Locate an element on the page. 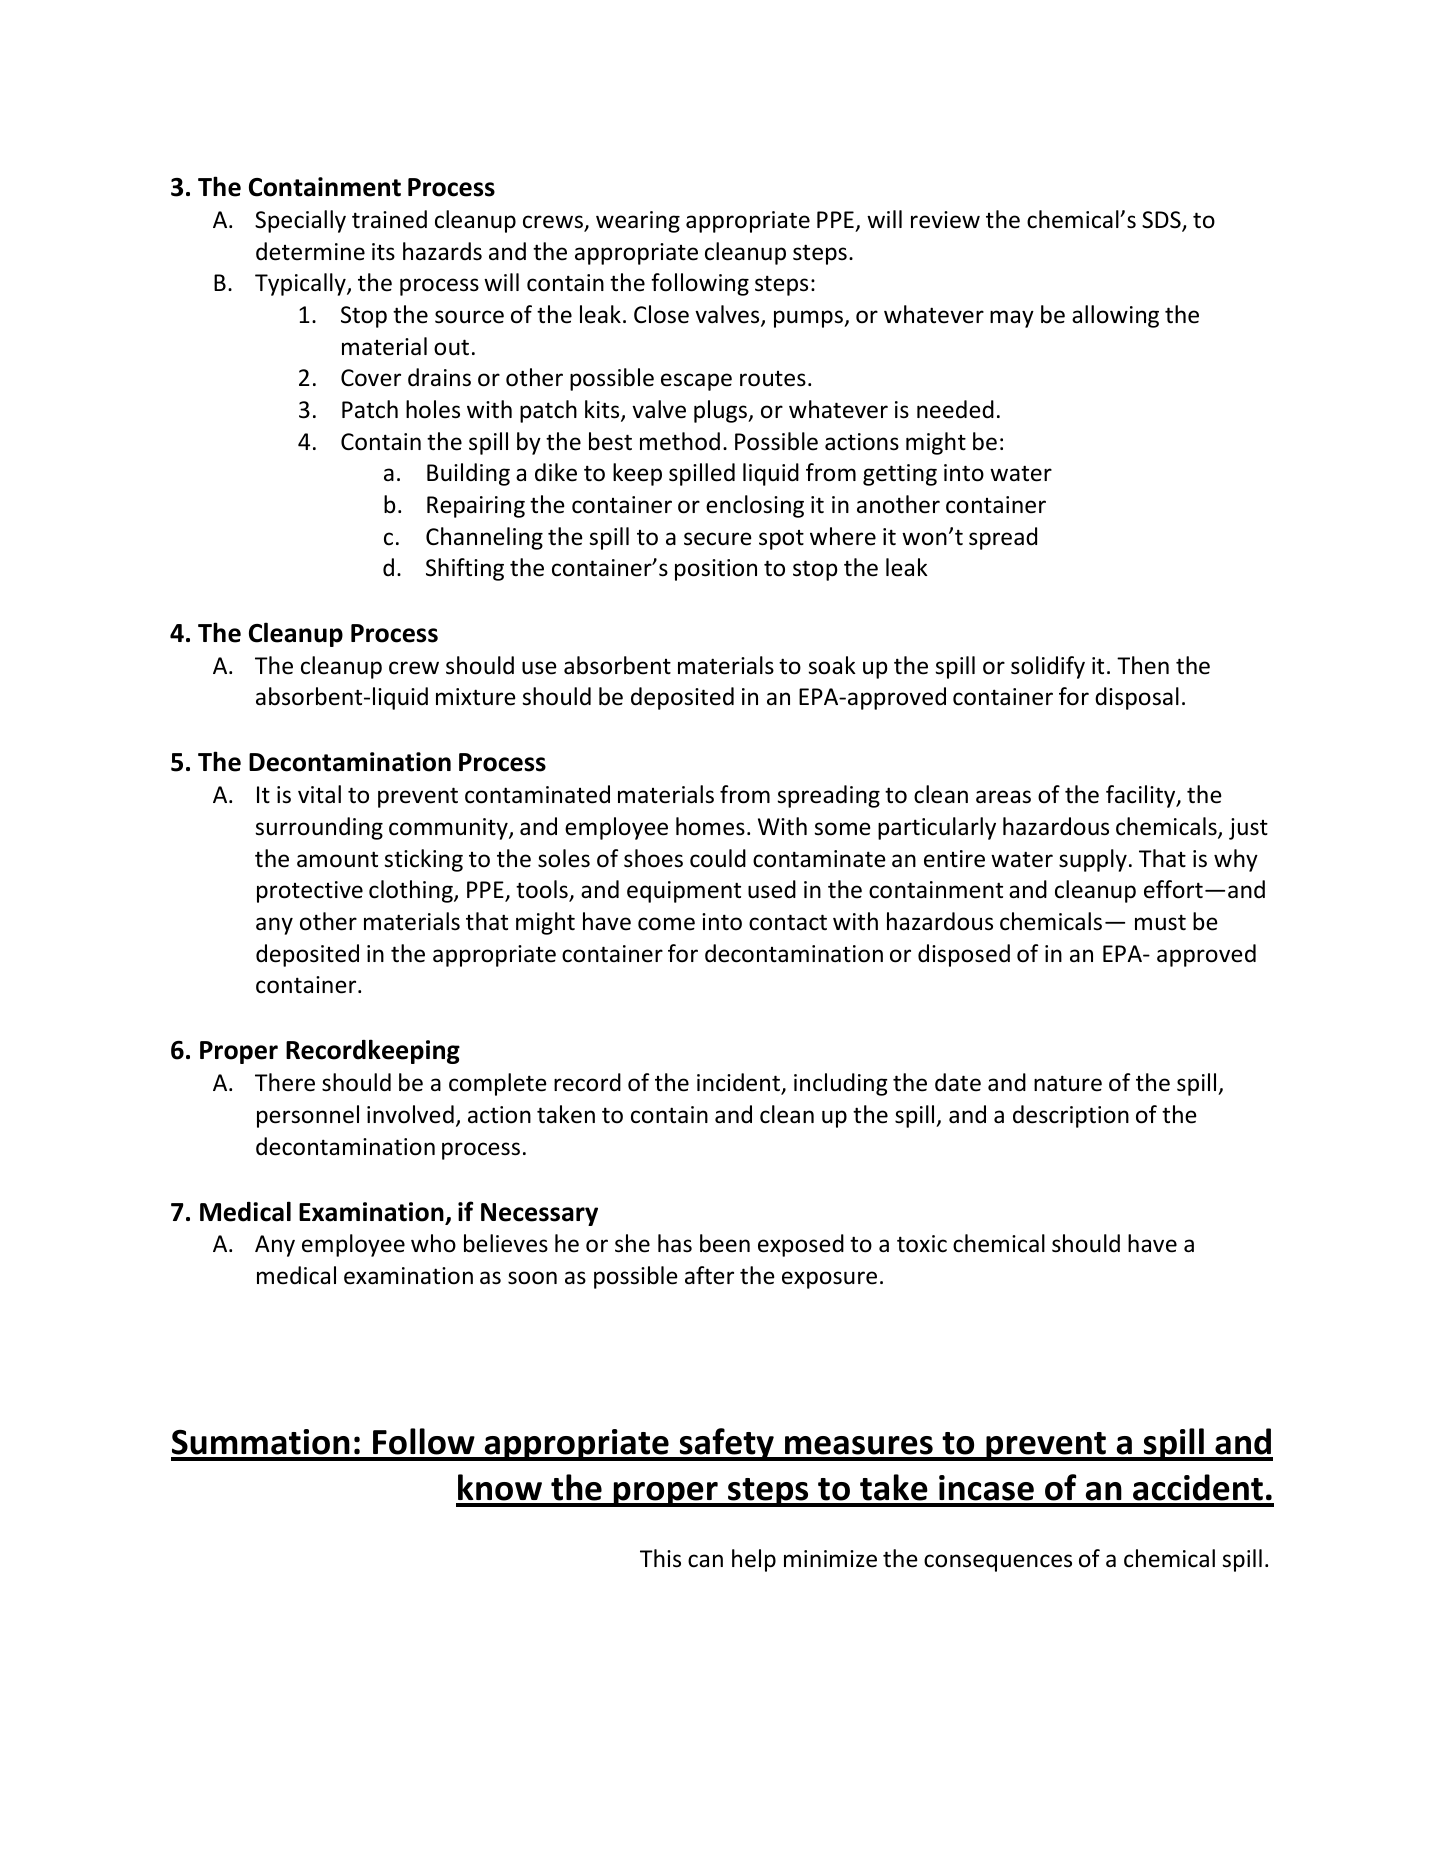 The height and width of the image is (1869, 1445). help is located at coordinates (754, 1560).
